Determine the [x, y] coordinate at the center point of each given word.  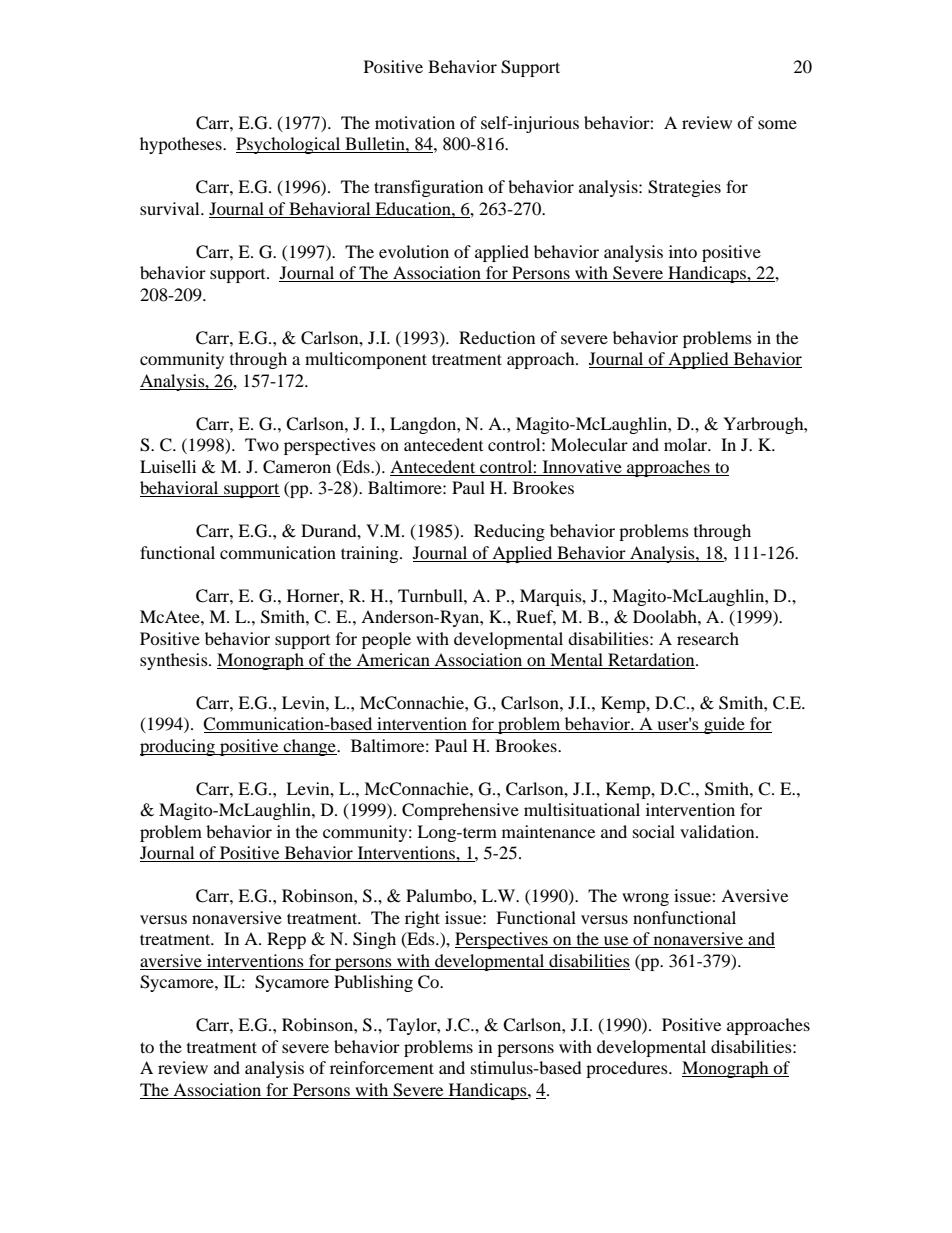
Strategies [684, 188]
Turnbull [431, 595]
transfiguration [428, 188]
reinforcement [382, 1067]
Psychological [289, 145]
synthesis [175, 661]
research [708, 638]
